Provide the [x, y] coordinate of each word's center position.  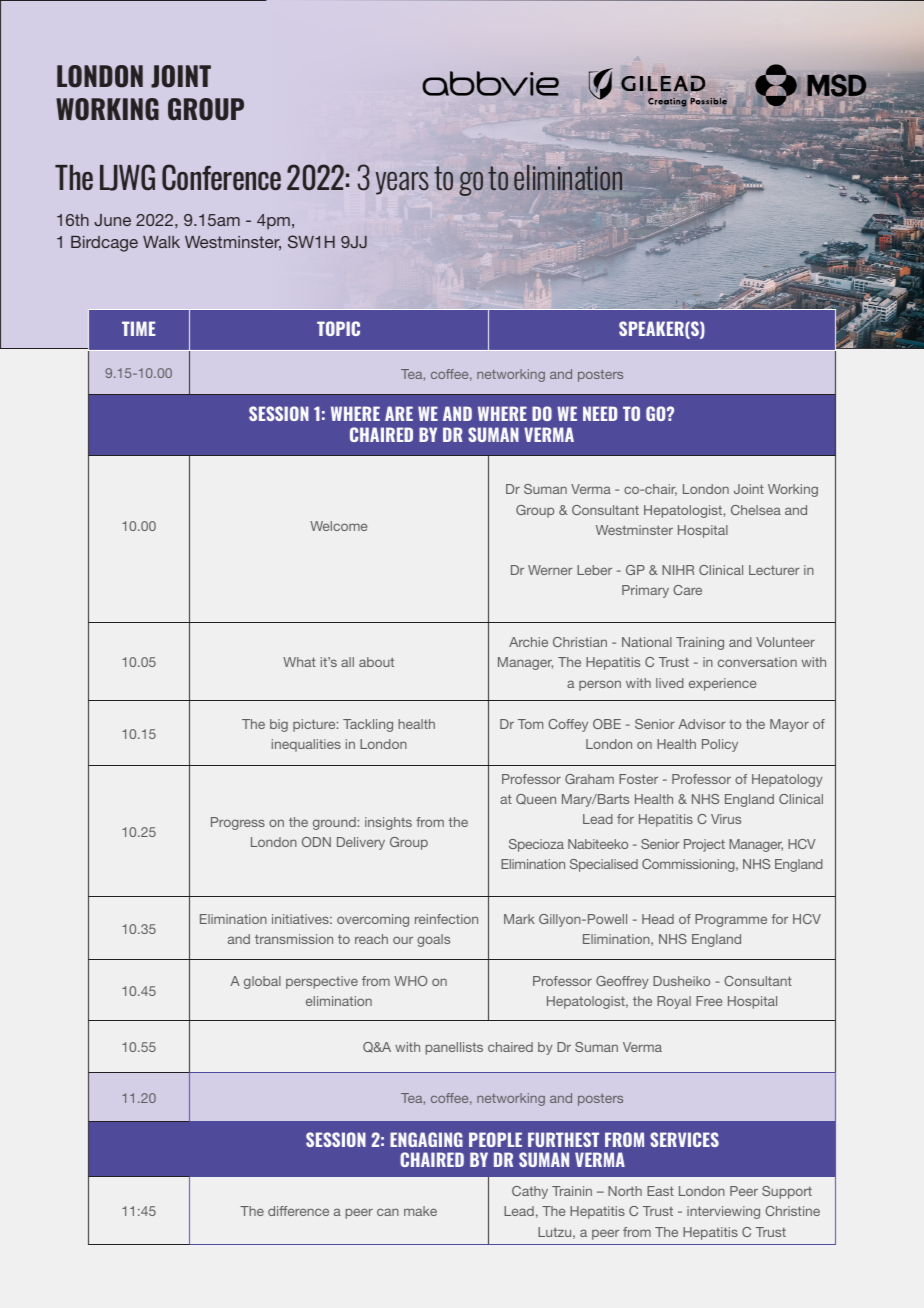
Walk [161, 242]
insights [388, 823]
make [420, 1211]
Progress [238, 823]
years [402, 183]
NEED [600, 413]
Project [704, 845]
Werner [550, 570]
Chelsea [756, 510]
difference [298, 1211]
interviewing [723, 1212]
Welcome [338, 526]
